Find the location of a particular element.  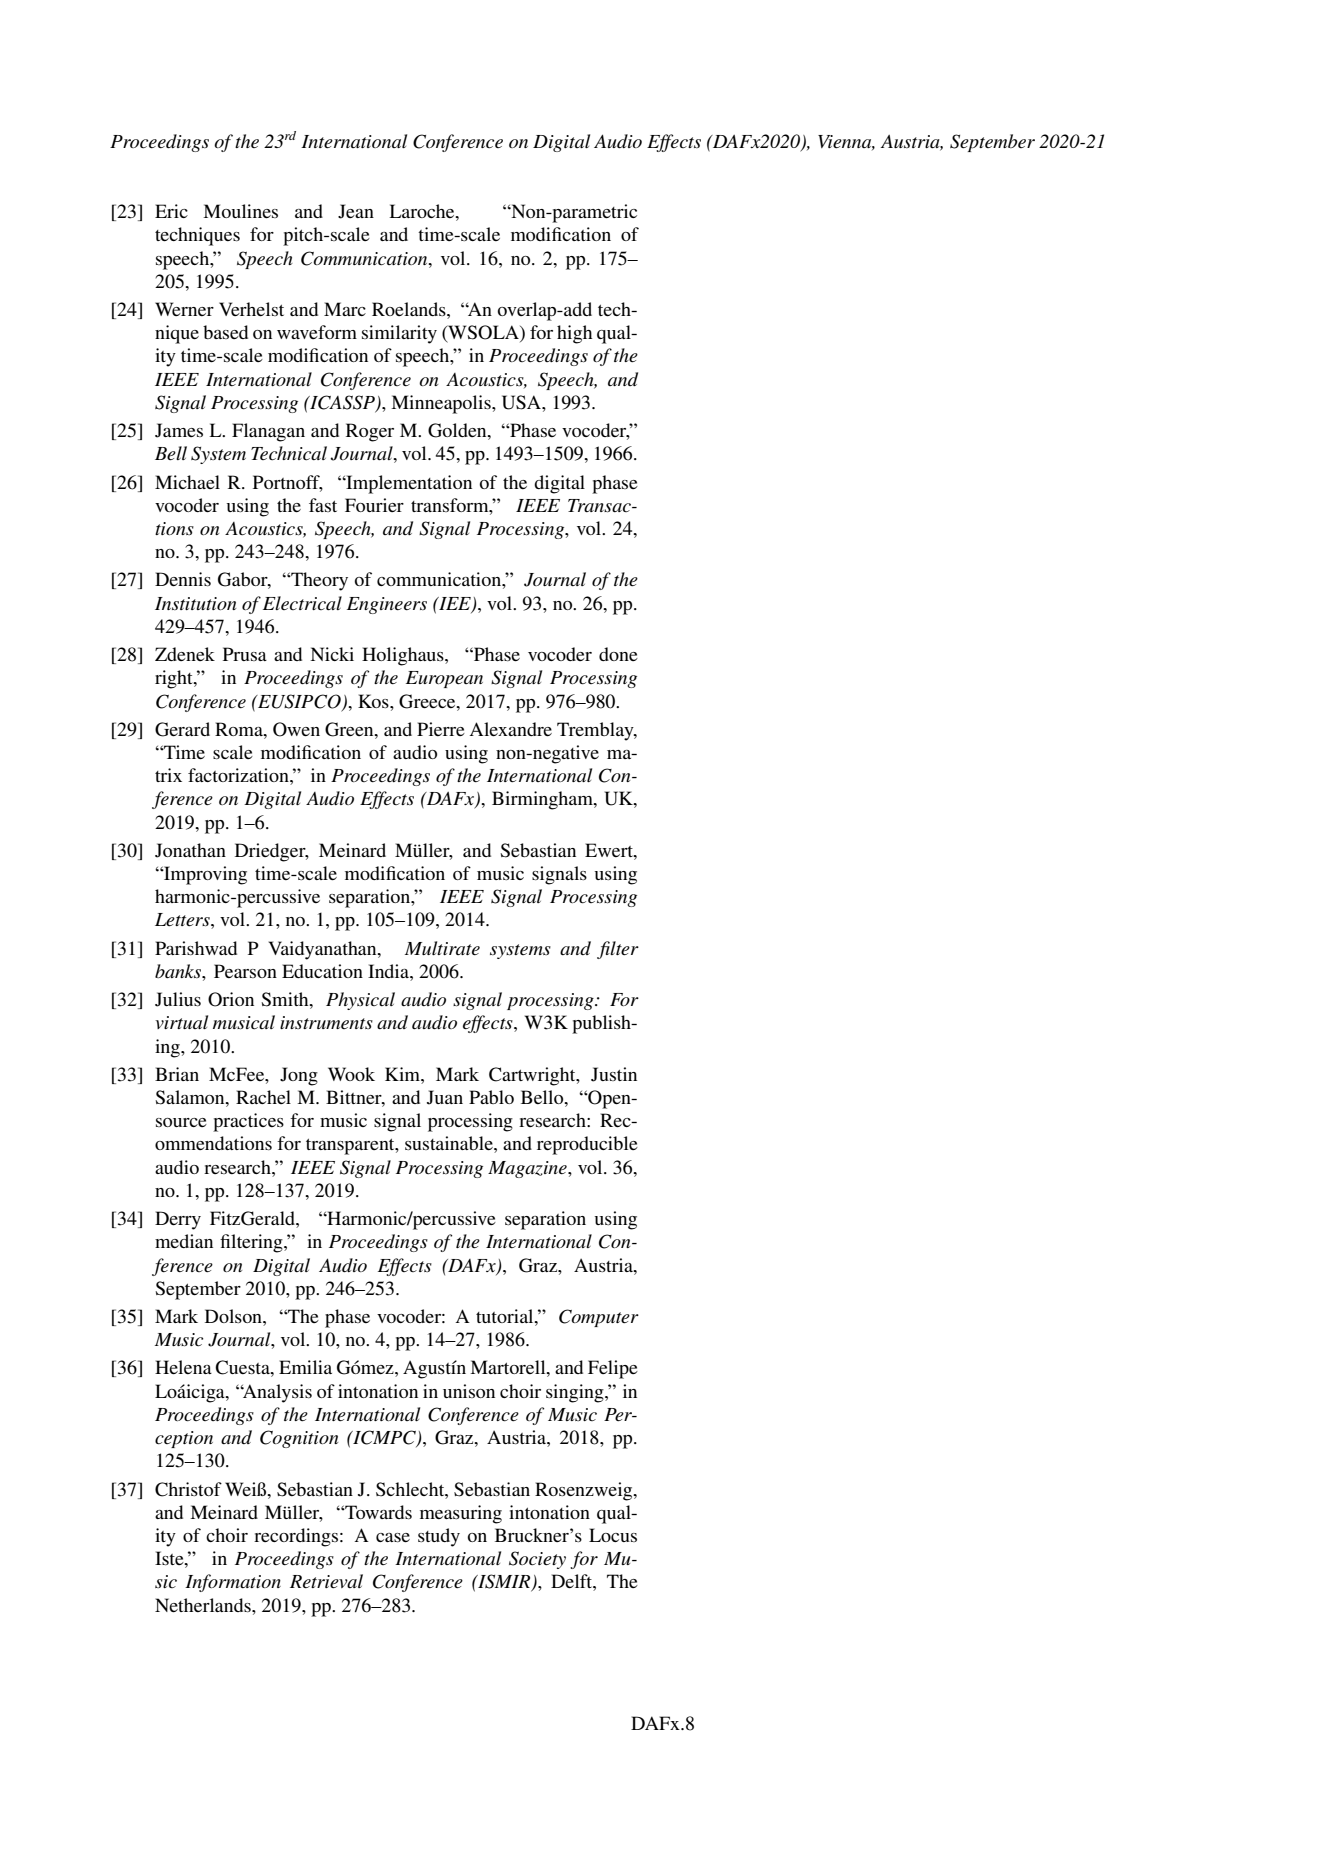

Jean is located at coordinates (356, 211).
